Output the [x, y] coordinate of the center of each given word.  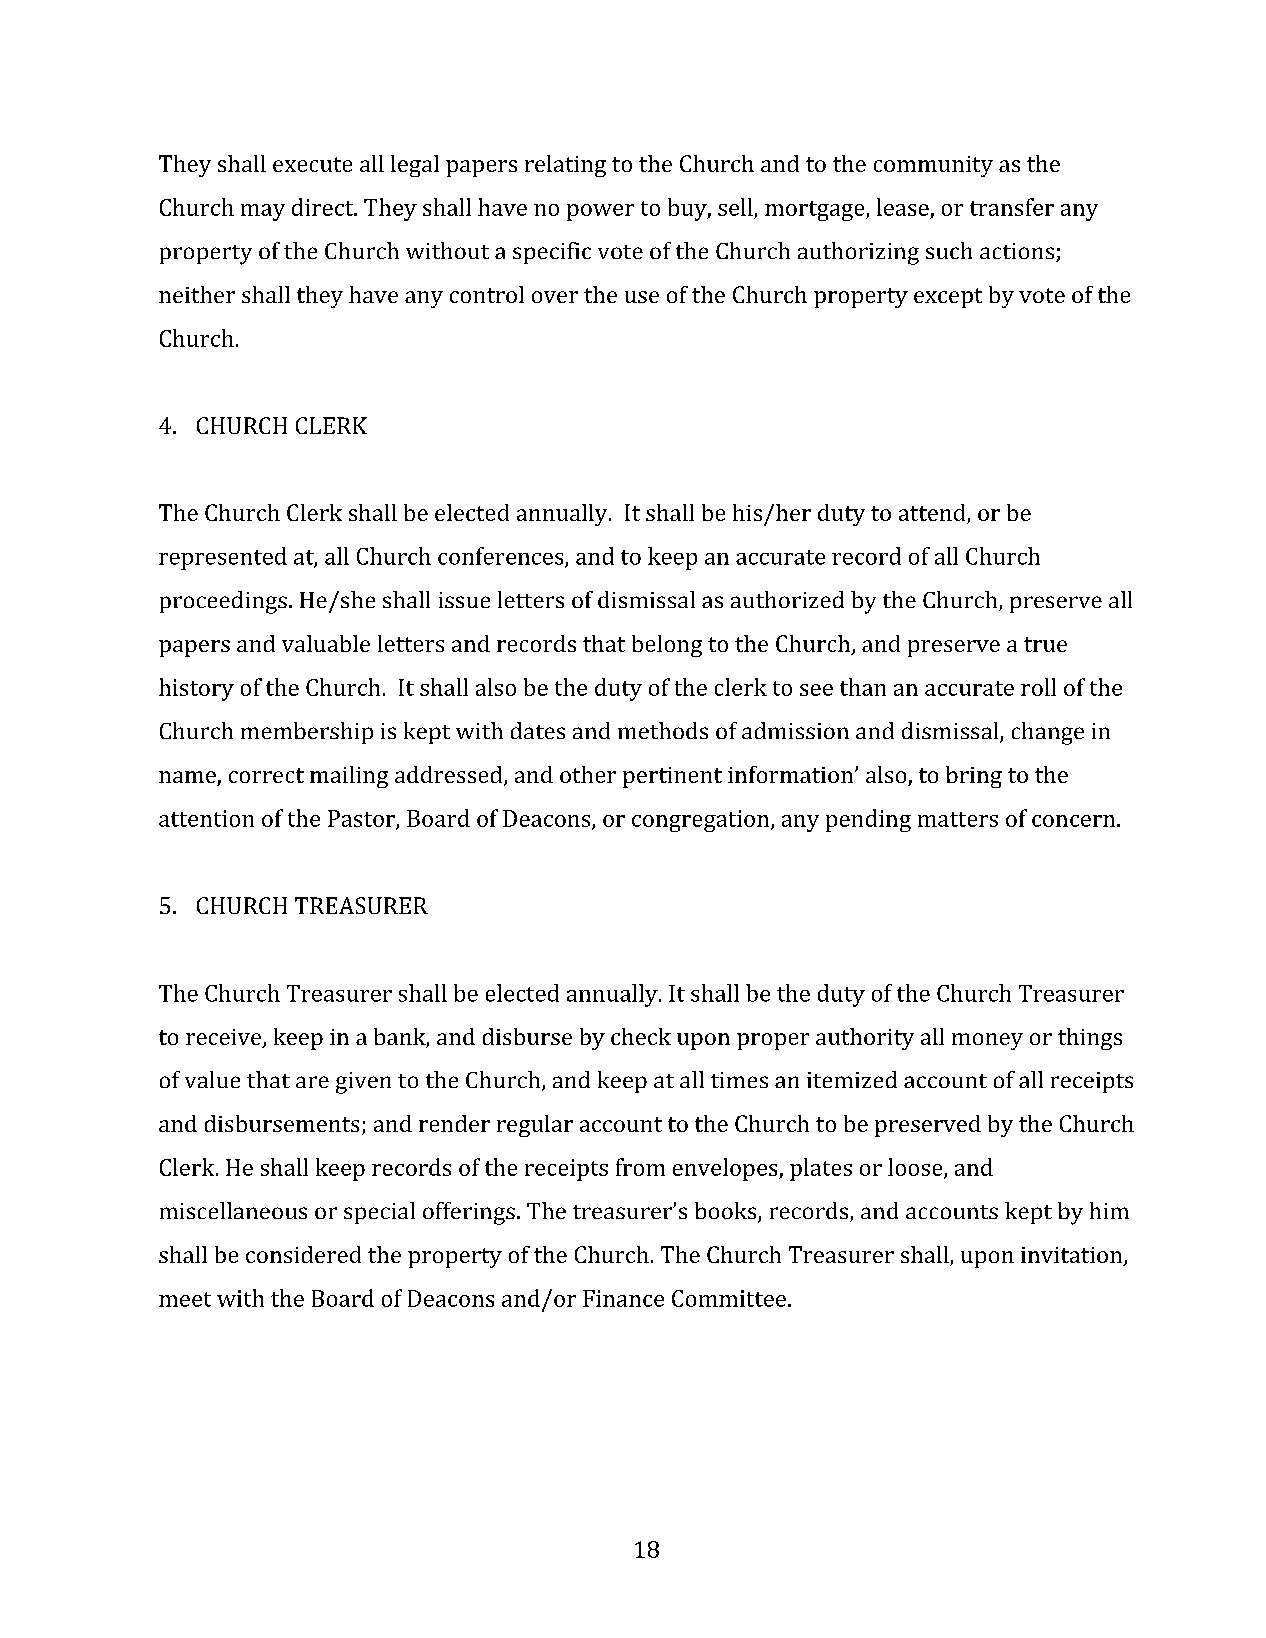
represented [223, 558]
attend [933, 514]
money [987, 1041]
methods [663, 730]
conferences [502, 557]
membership [307, 733]
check [641, 1036]
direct [324, 207]
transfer [1012, 207]
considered [303, 1254]
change [1048, 733]
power [600, 212]
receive [225, 1038]
